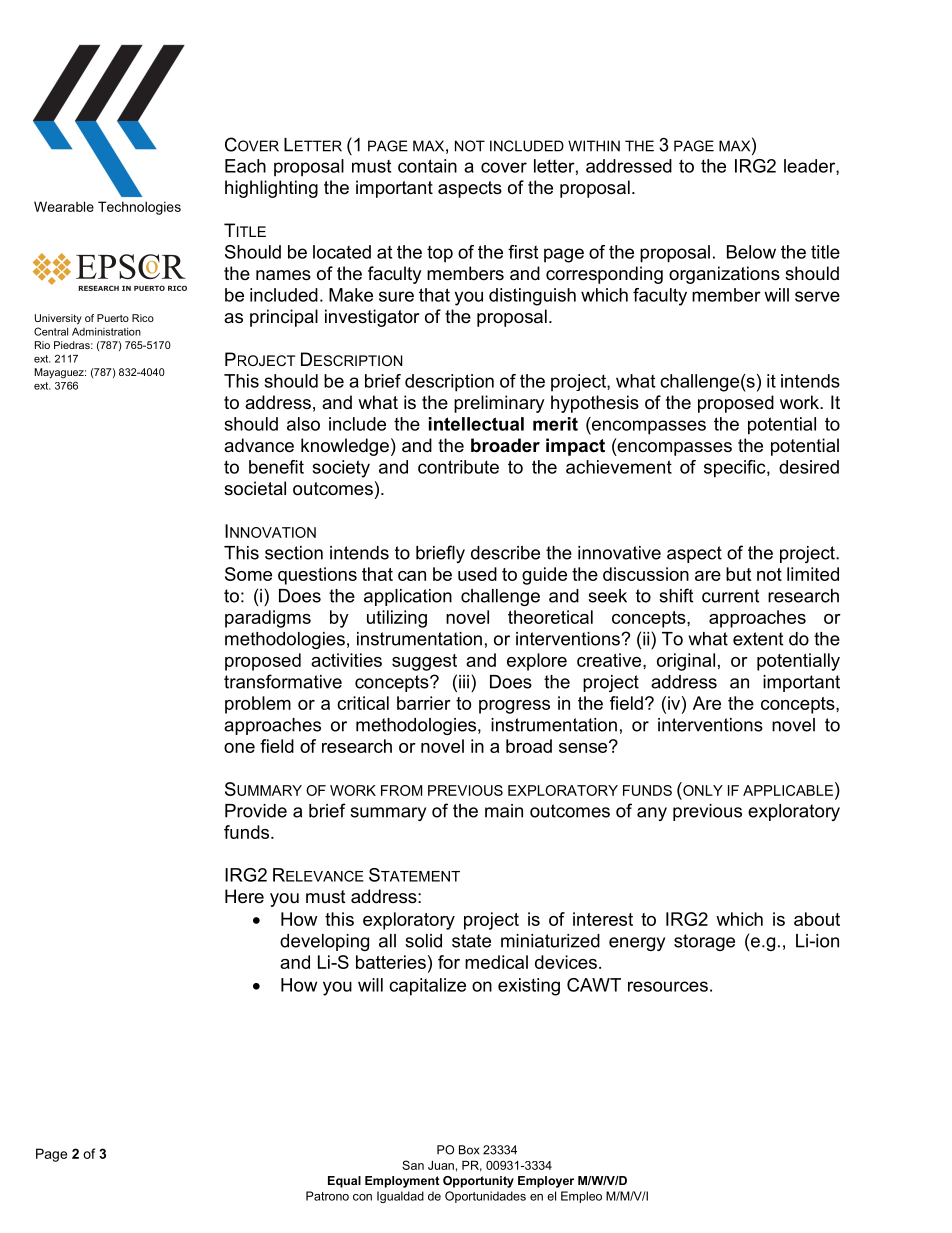 Image resolution: width=952 pixels, height=1233 pixels. Describe the element at coordinates (139, 208) in the screenshot. I see `Technologies` at that location.
